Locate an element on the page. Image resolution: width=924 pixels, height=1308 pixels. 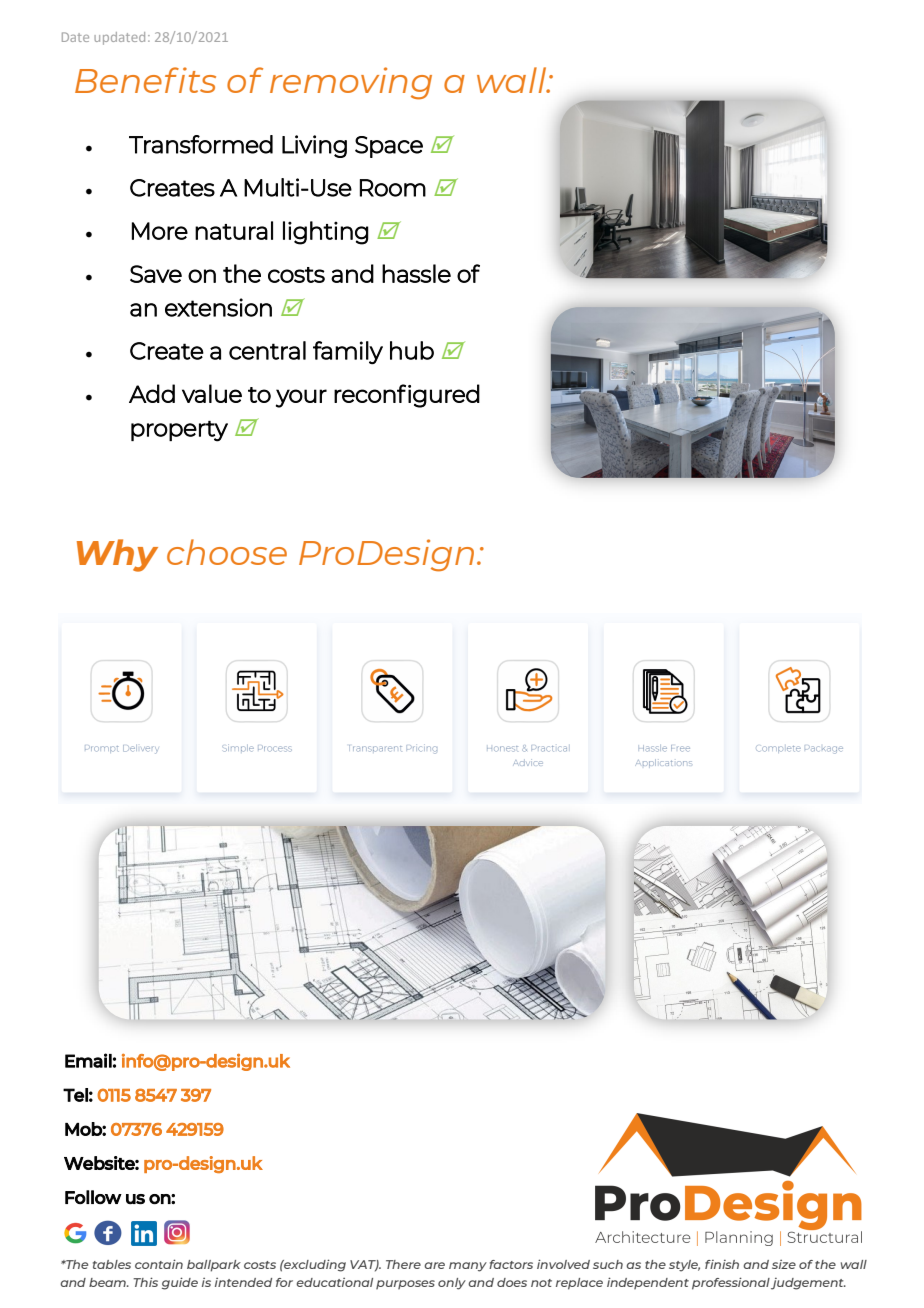
Room is located at coordinates (393, 188).
